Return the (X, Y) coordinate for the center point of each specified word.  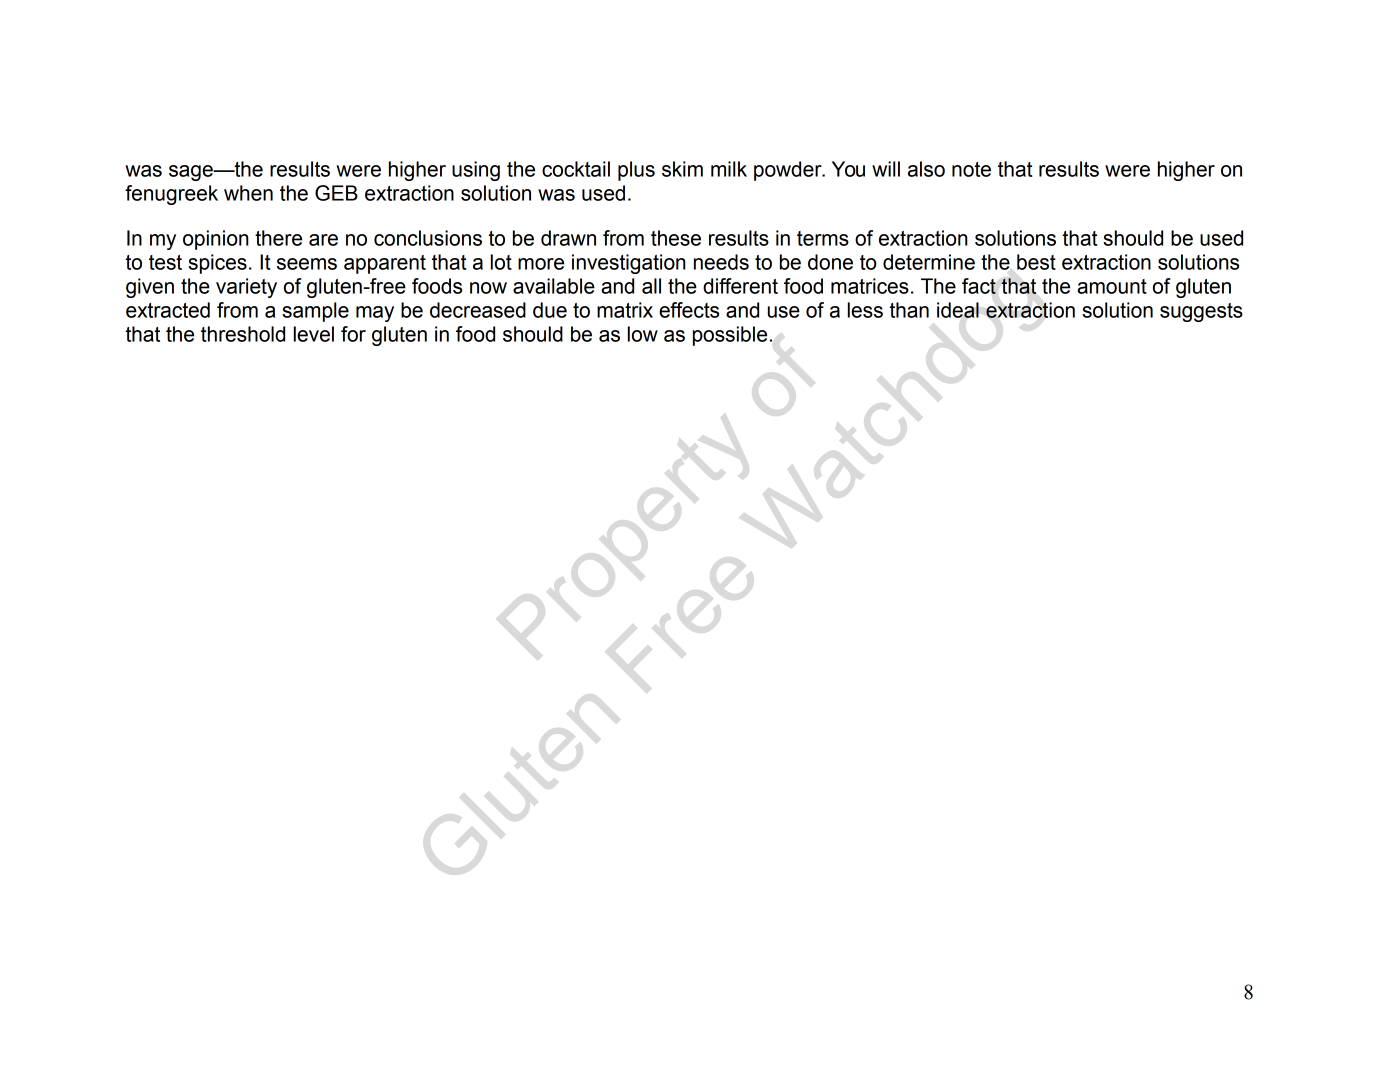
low (643, 334)
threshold (243, 334)
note (971, 169)
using (476, 171)
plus (636, 171)
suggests (1201, 312)
